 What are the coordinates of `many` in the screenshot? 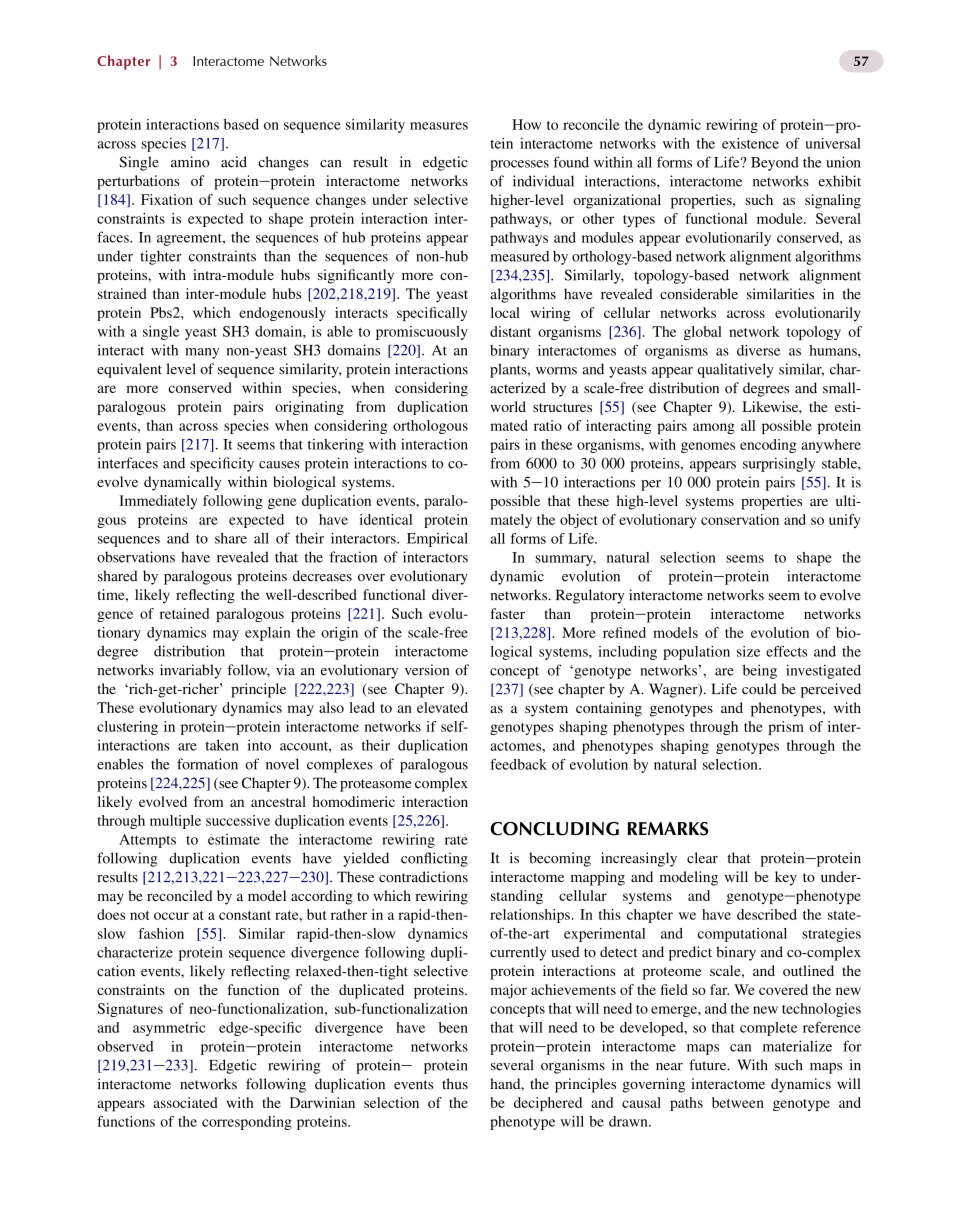 It's located at (202, 353).
